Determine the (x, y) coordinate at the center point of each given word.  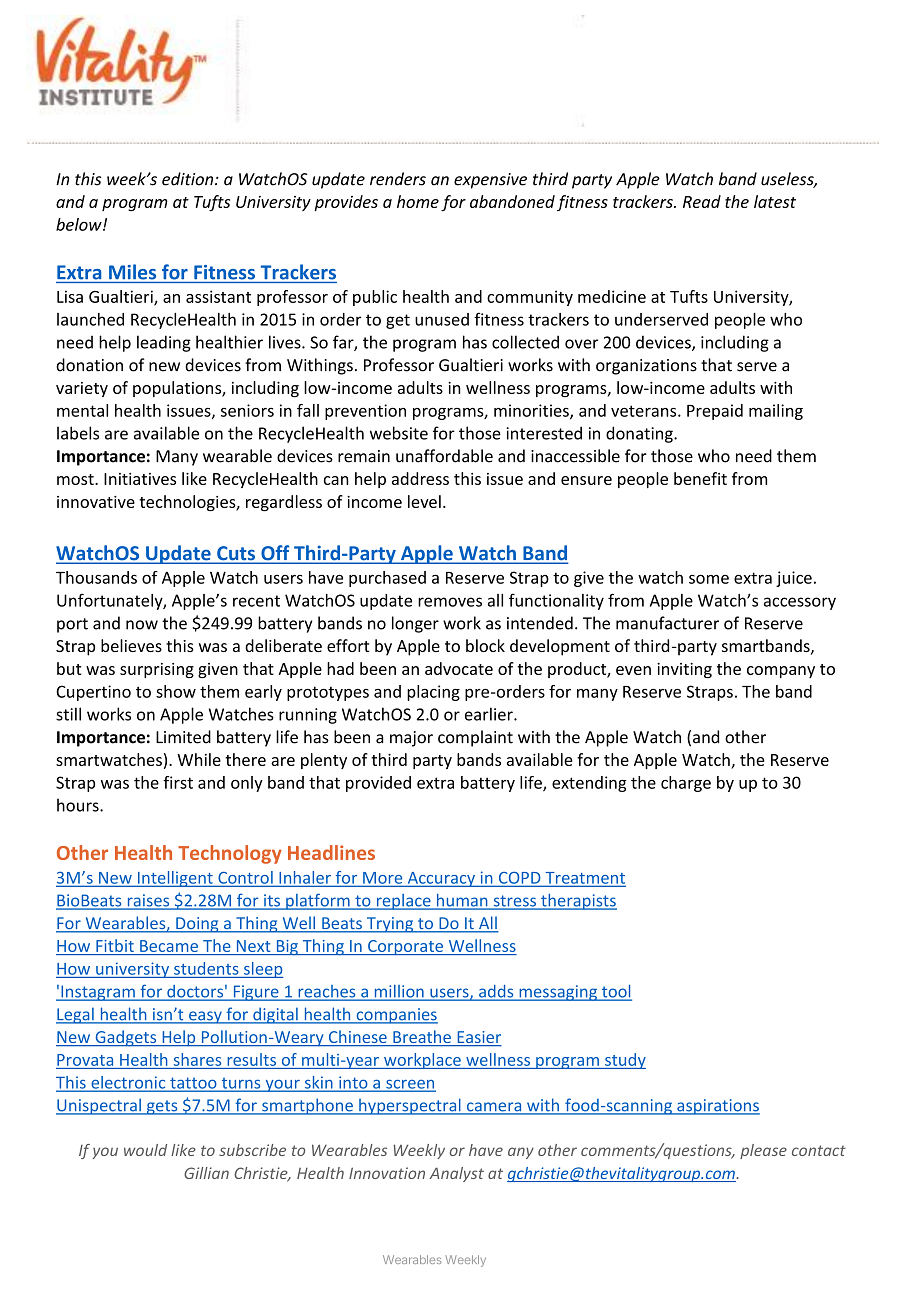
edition (189, 179)
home (418, 201)
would (145, 1150)
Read (702, 201)
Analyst (457, 1174)
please (763, 1151)
